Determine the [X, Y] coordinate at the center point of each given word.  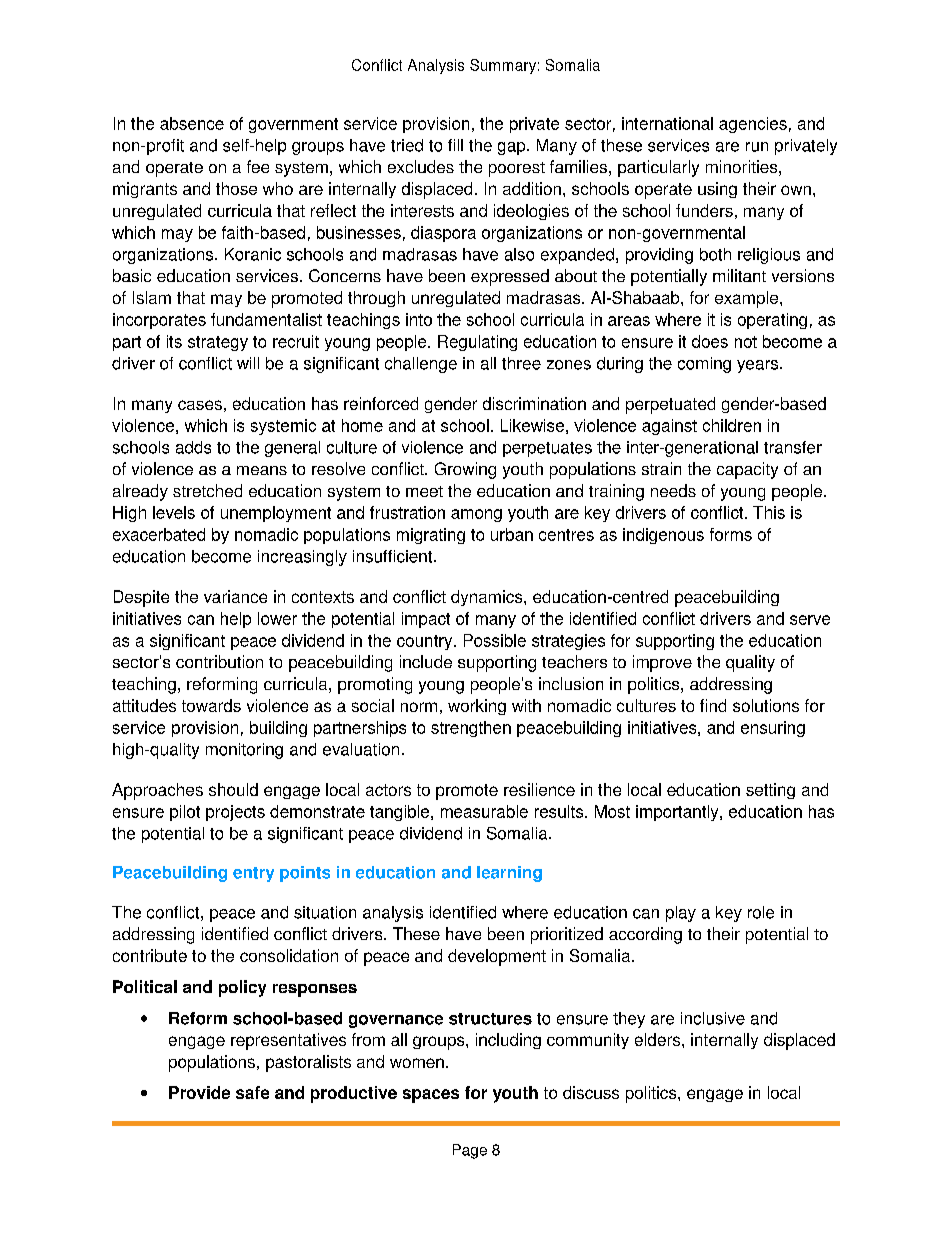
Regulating [477, 343]
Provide [199, 1092]
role [761, 912]
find [713, 705]
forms [731, 534]
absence [192, 123]
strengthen [471, 729]
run [757, 147]
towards [211, 705]
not [746, 342]
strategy [218, 343]
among [476, 515]
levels [174, 512]
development [497, 957]
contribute [150, 955]
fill [455, 145]
